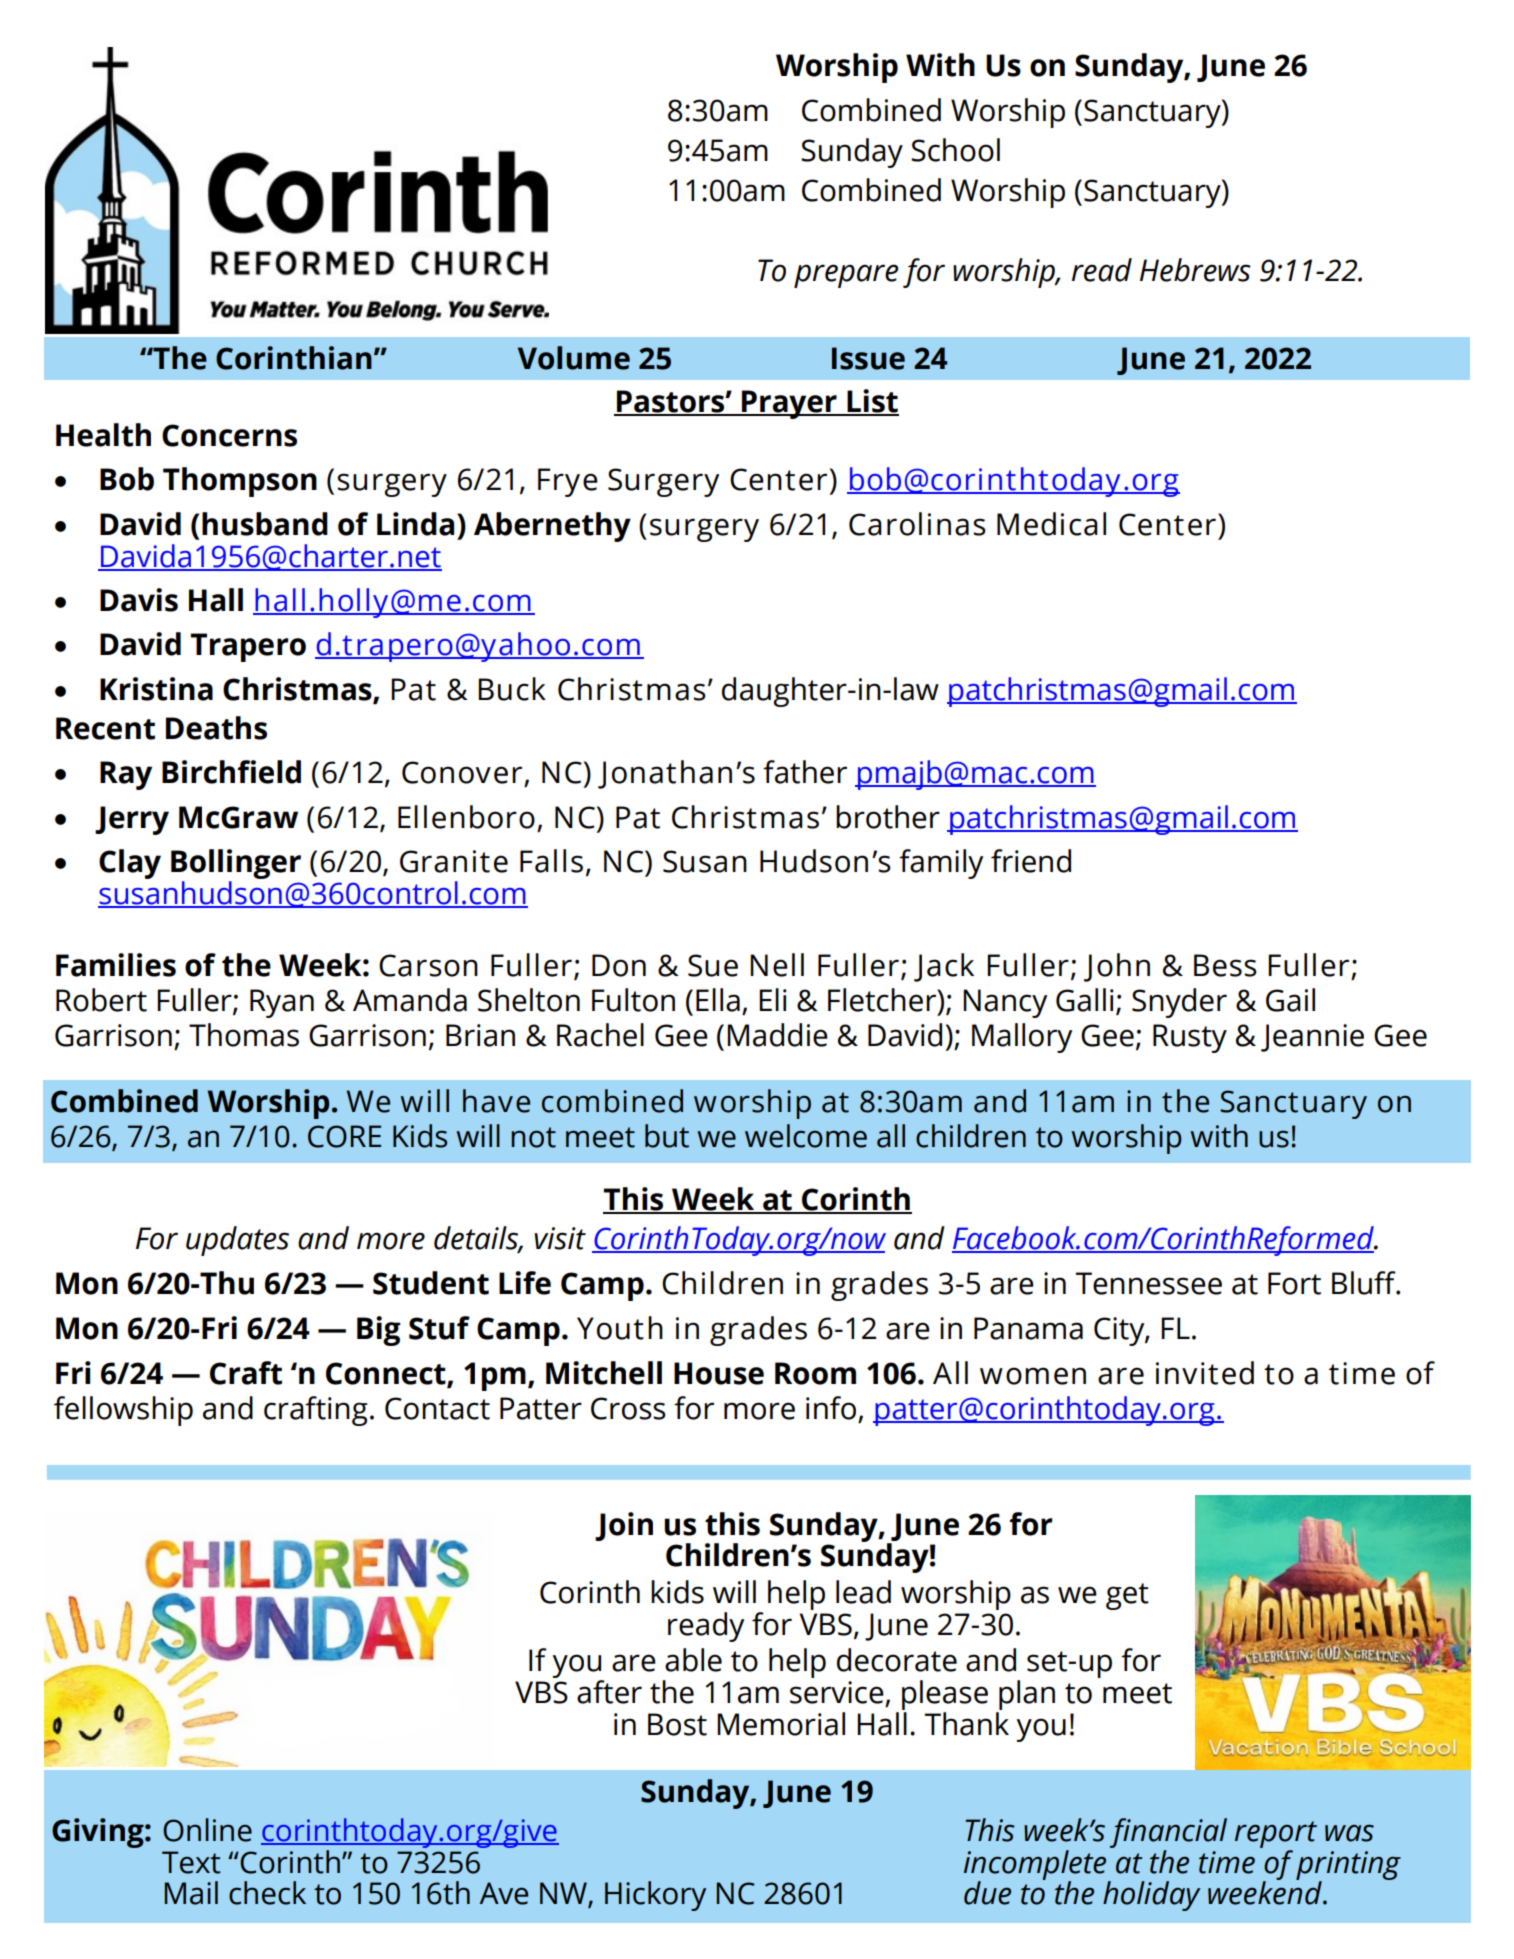 The image size is (1514, 1959). Describe the element at coordinates (207, 1830) in the page. I see `Online` at that location.
